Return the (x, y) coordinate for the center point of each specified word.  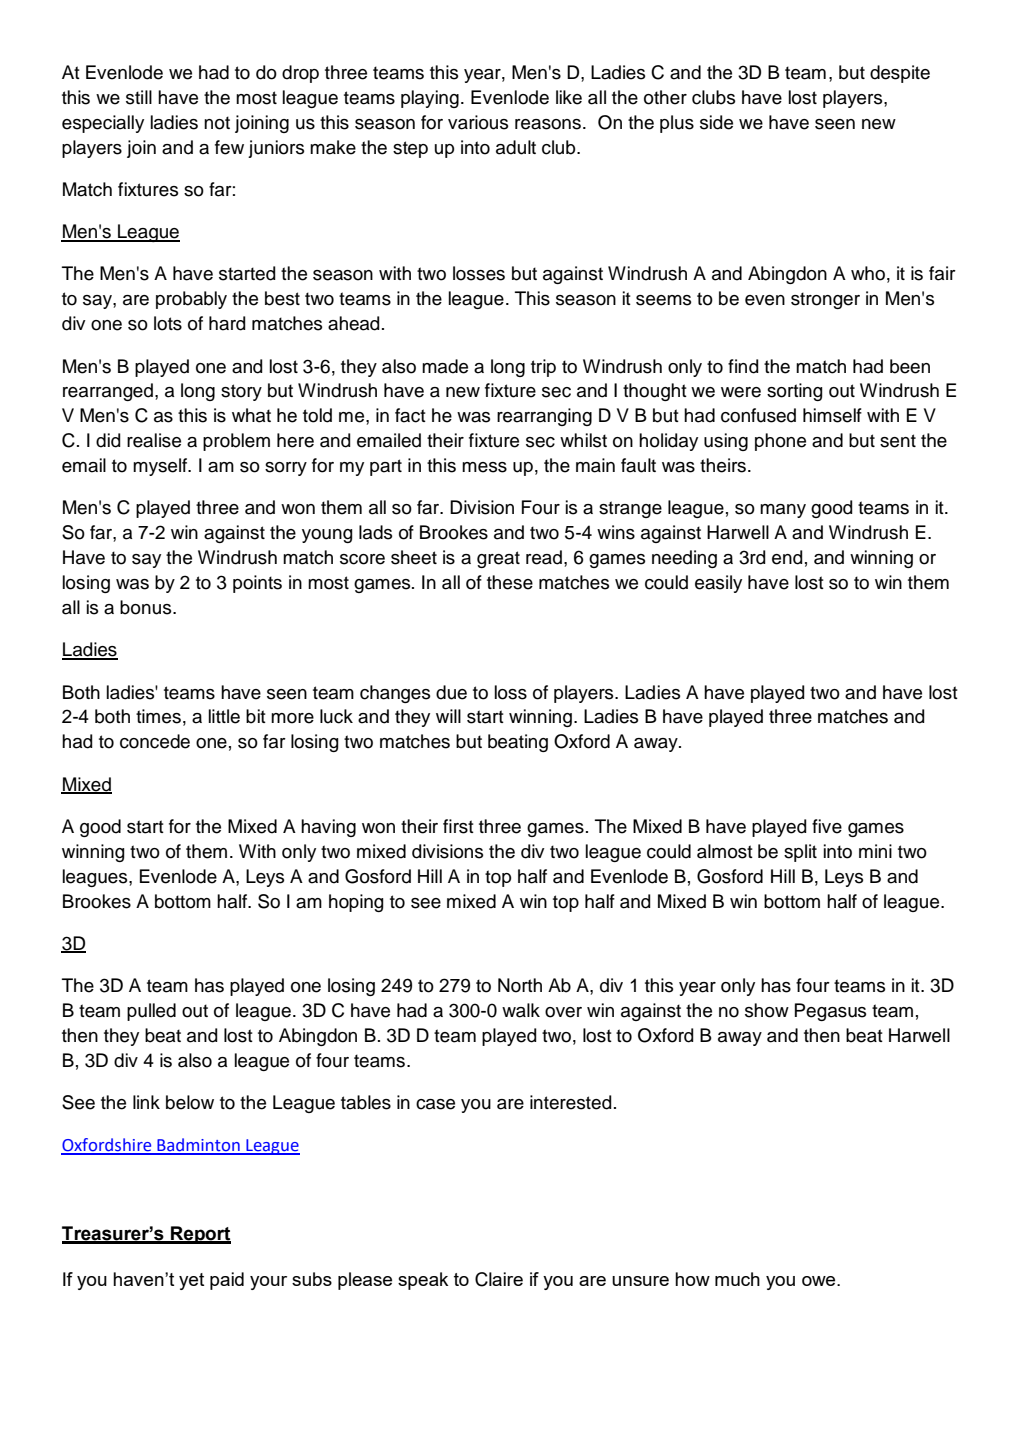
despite (900, 74)
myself (161, 467)
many (783, 511)
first (458, 826)
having (328, 828)
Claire (499, 1279)
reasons (548, 124)
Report (200, 1235)
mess (484, 467)
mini (875, 851)
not (217, 123)
